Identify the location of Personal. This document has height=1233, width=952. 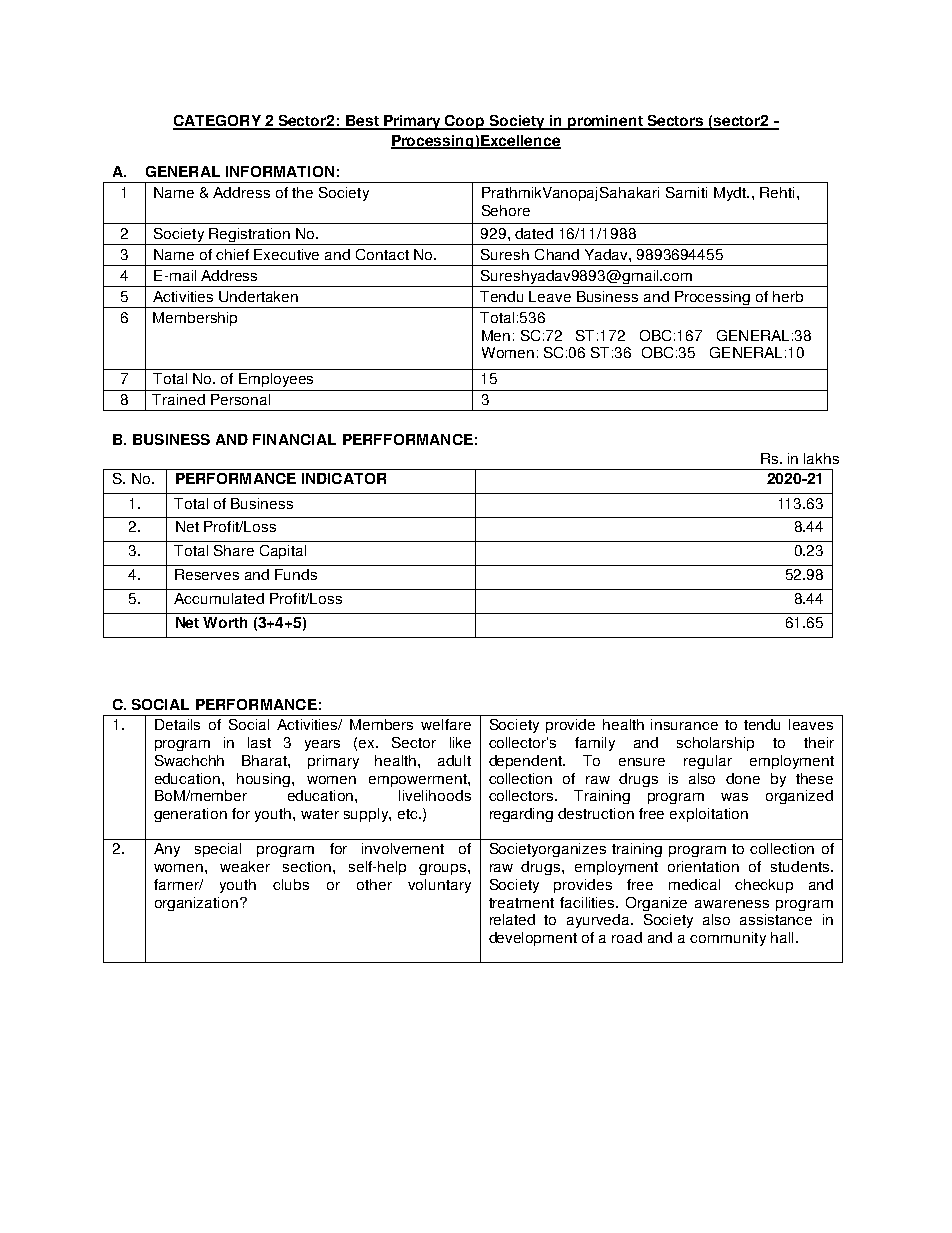
(240, 399).
